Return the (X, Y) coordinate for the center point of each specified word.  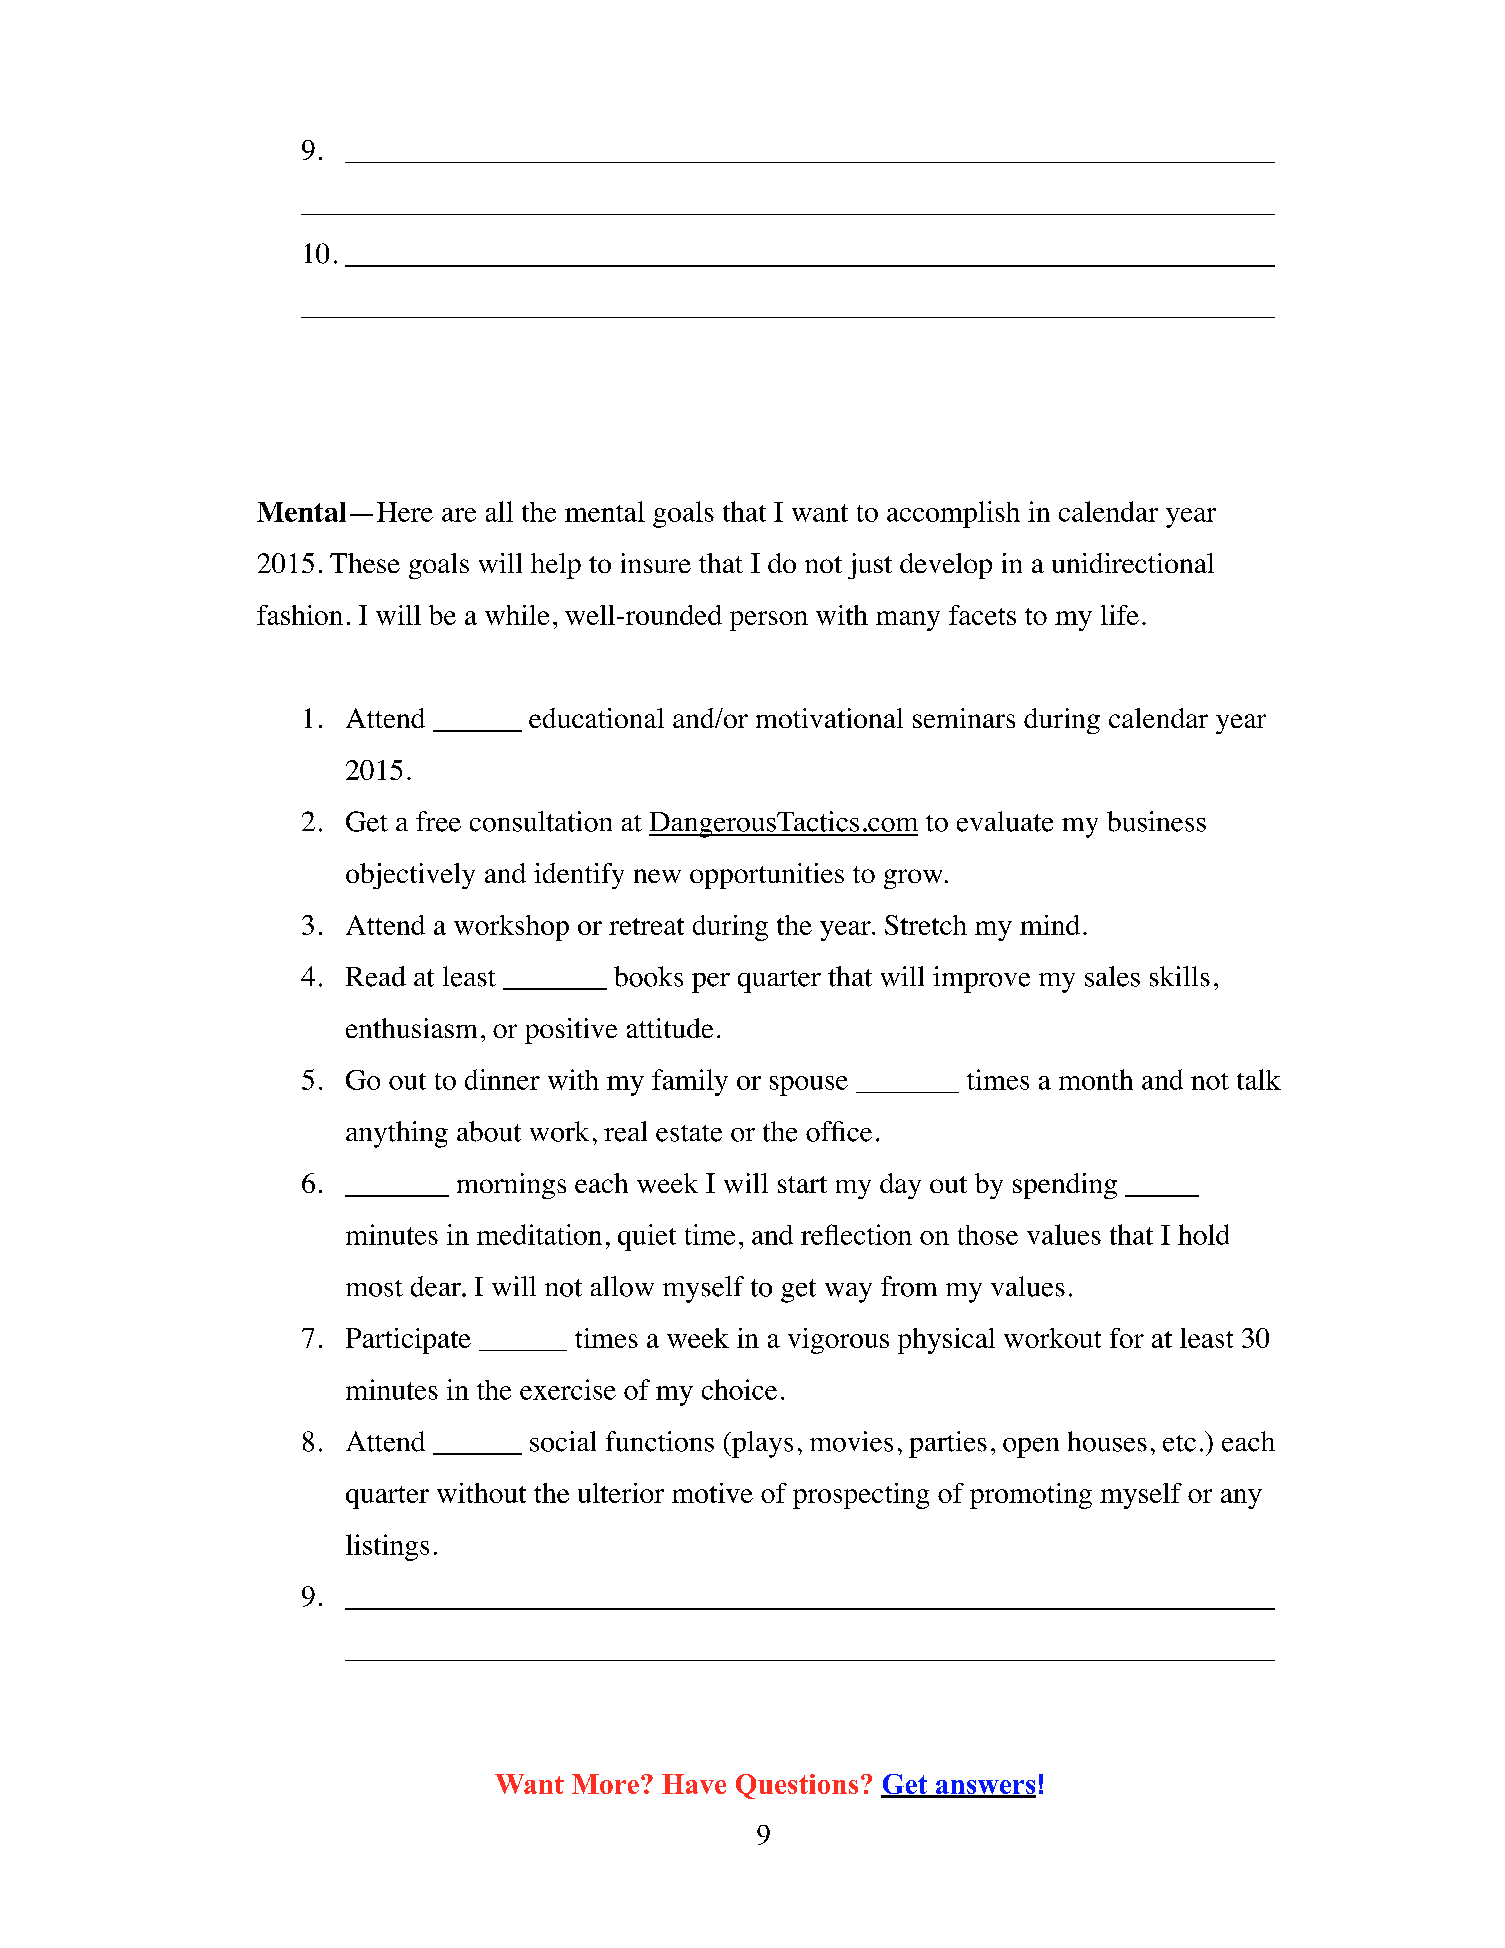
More (605, 1784)
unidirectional (1133, 563)
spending (1065, 1186)
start (802, 1184)
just (870, 566)
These (365, 563)
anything (397, 1134)
